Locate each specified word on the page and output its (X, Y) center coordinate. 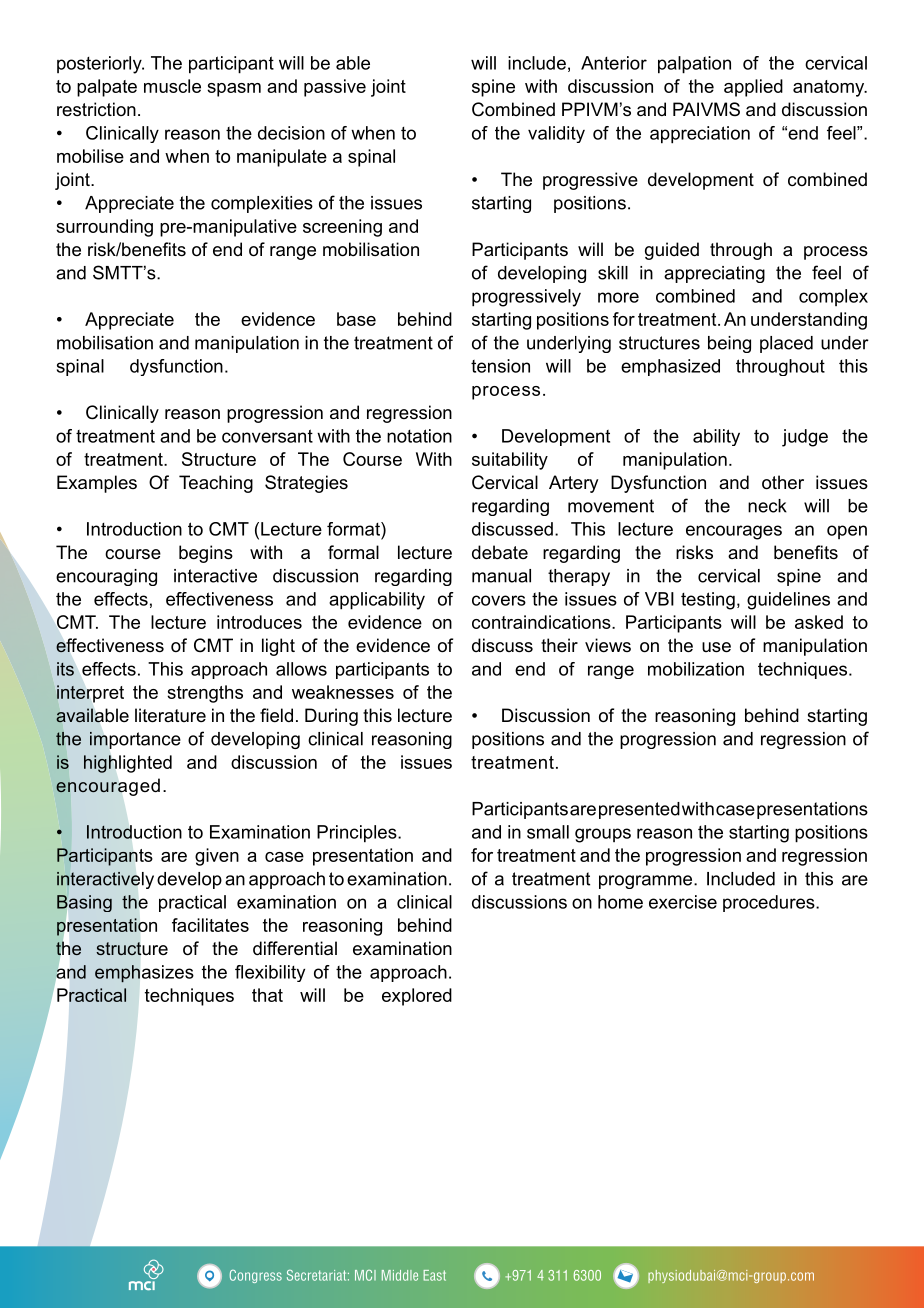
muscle (172, 86)
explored (417, 997)
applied (753, 88)
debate (500, 552)
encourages (734, 532)
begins (206, 554)
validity (556, 134)
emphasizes (144, 974)
